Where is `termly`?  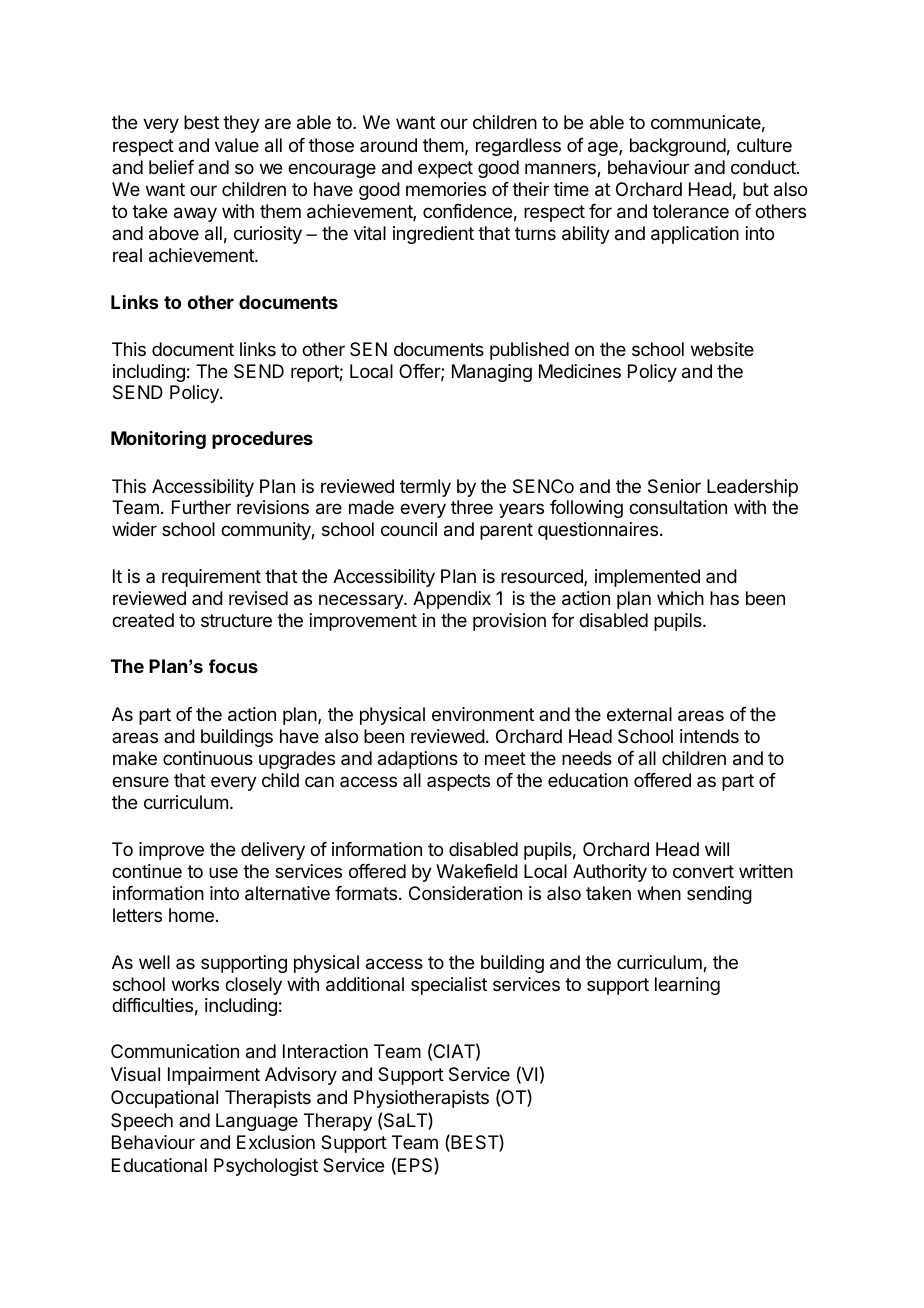 termly is located at coordinates (425, 488).
